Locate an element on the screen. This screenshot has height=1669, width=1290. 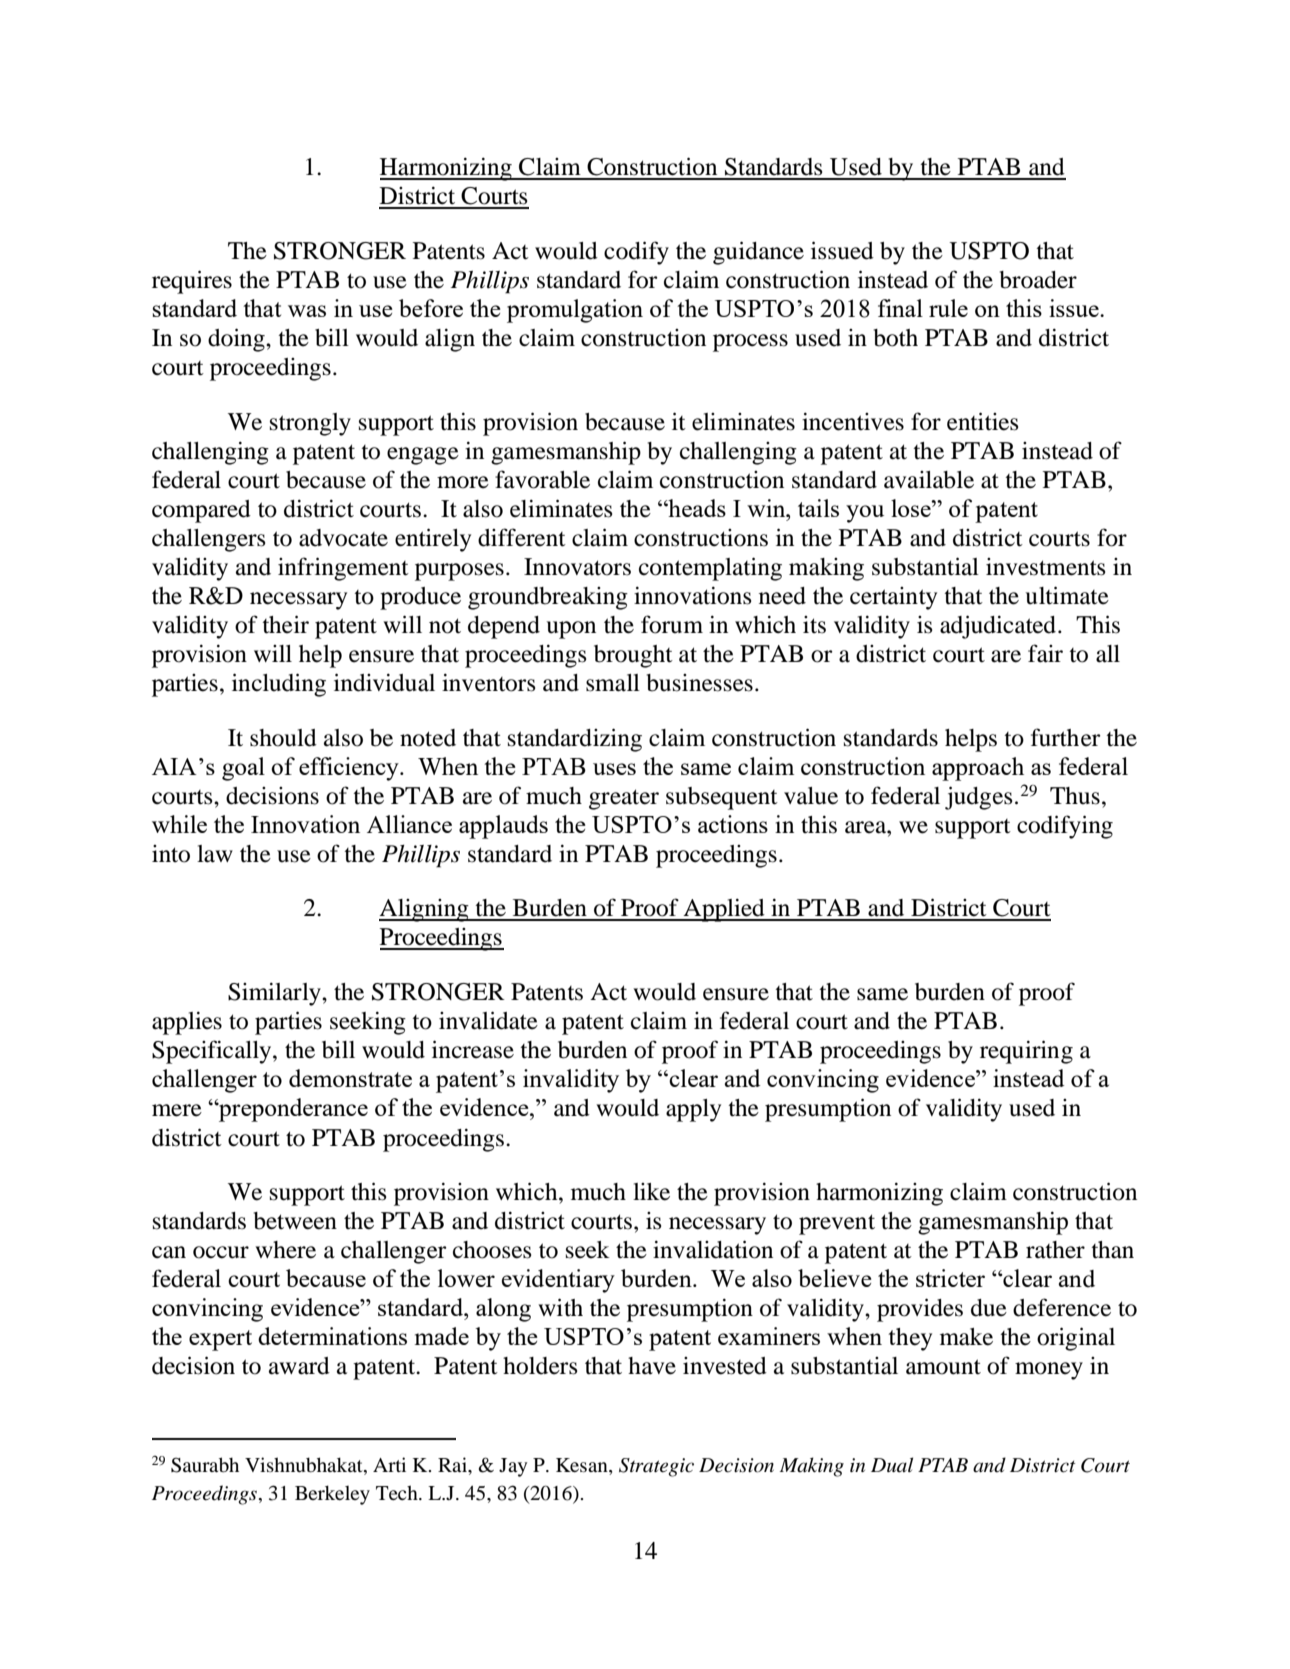
fair is located at coordinates (1045, 653).
